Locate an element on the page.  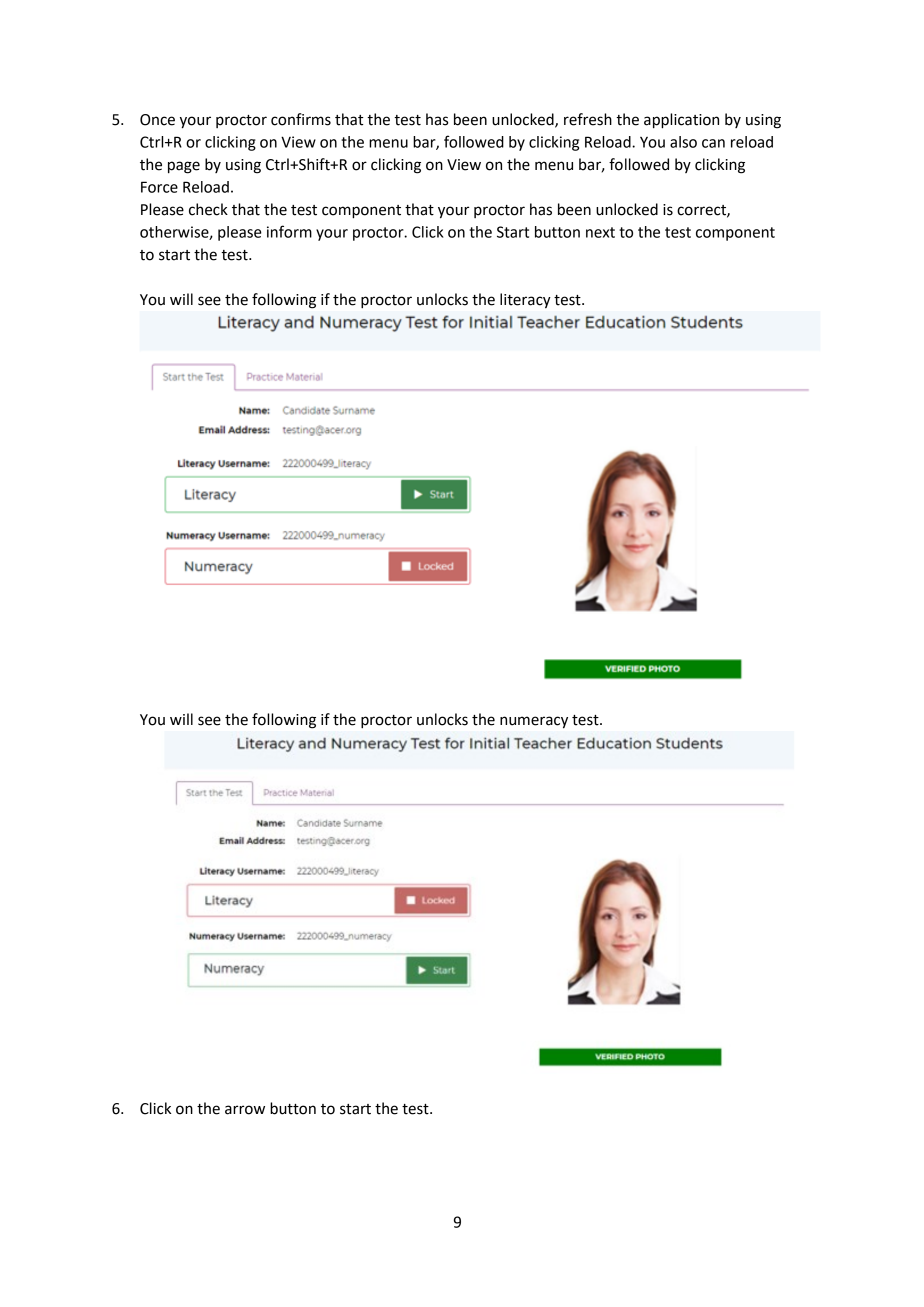
confirms is located at coordinates (301, 119).
